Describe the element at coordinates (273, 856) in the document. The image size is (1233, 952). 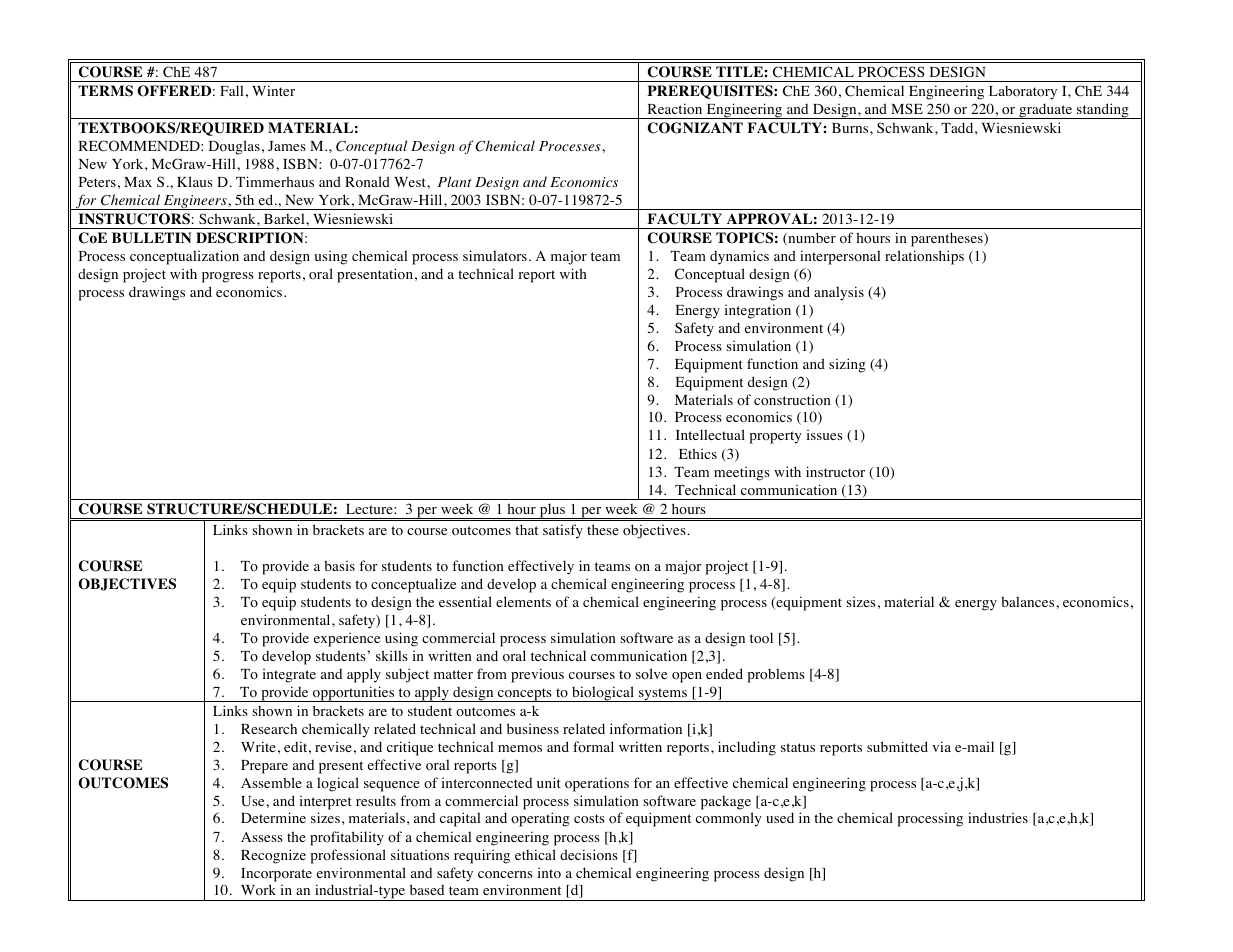
I see `Recognize` at that location.
